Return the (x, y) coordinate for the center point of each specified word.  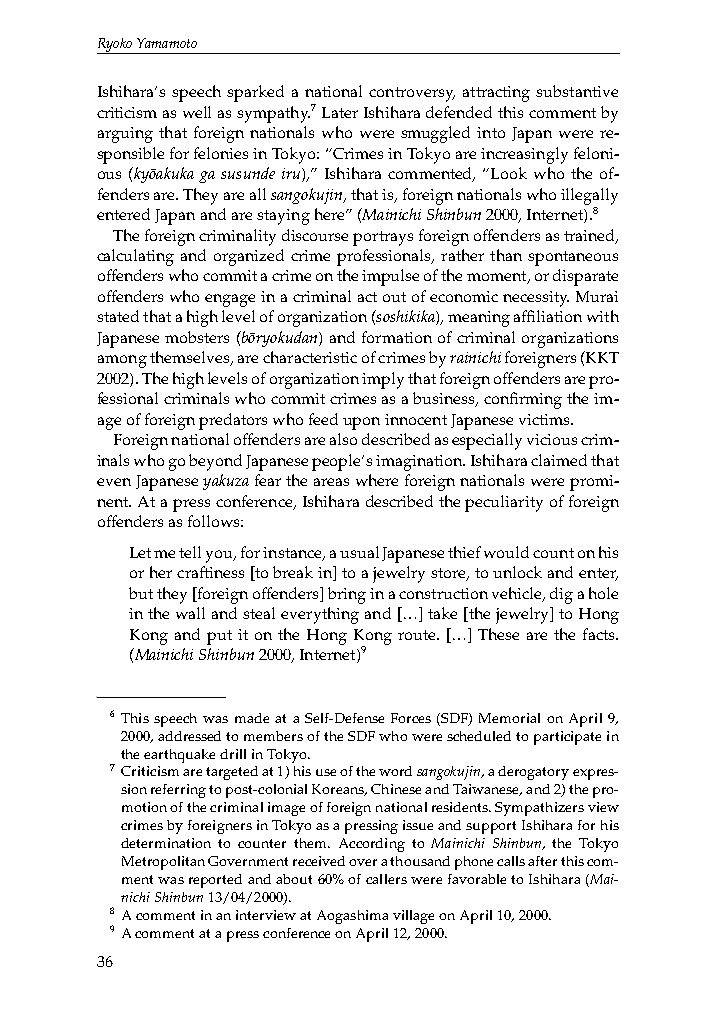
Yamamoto (167, 43)
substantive (577, 91)
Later (340, 112)
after (542, 861)
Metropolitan (163, 863)
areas (331, 482)
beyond (215, 462)
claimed (559, 460)
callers (386, 879)
